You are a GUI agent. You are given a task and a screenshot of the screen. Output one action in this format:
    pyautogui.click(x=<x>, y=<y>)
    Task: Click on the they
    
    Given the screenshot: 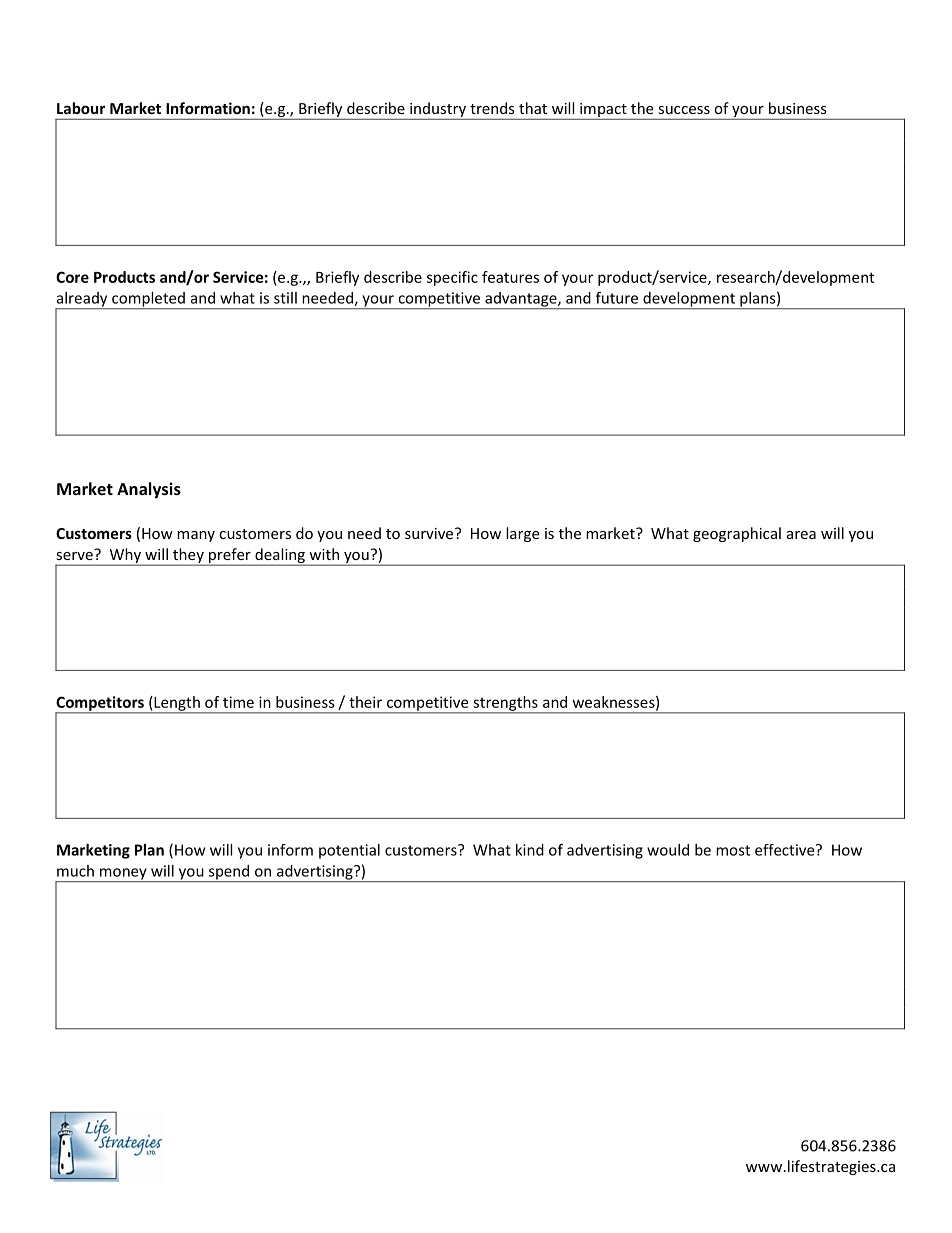 What is the action you would take?
    pyautogui.click(x=188, y=556)
